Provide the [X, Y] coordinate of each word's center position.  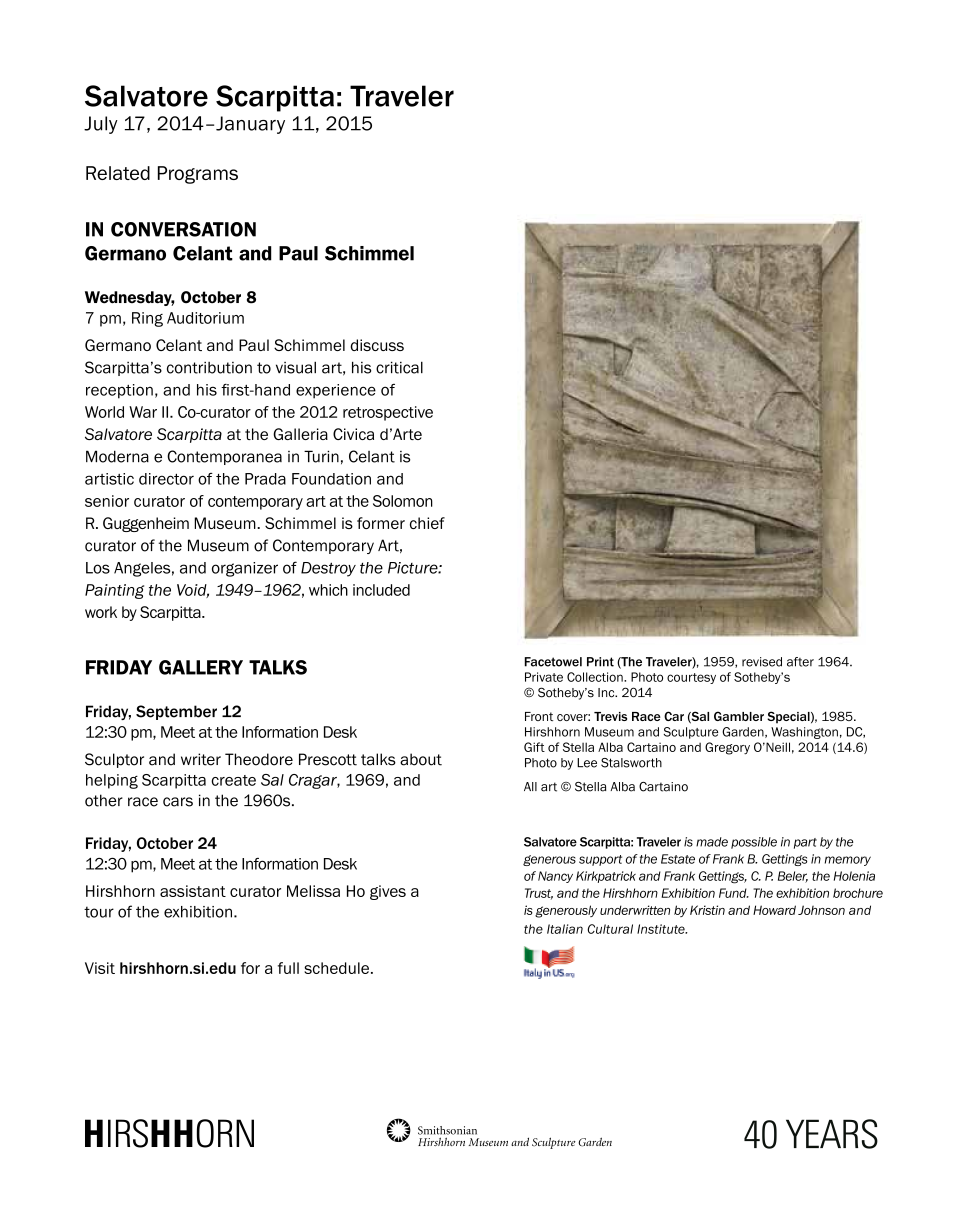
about [421, 759]
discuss [377, 345]
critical [399, 367]
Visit [100, 968]
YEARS [832, 1134]
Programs [198, 175]
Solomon [403, 501]
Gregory [727, 748]
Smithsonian [447, 1130]
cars [178, 802]
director [166, 479]
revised [762, 662]
